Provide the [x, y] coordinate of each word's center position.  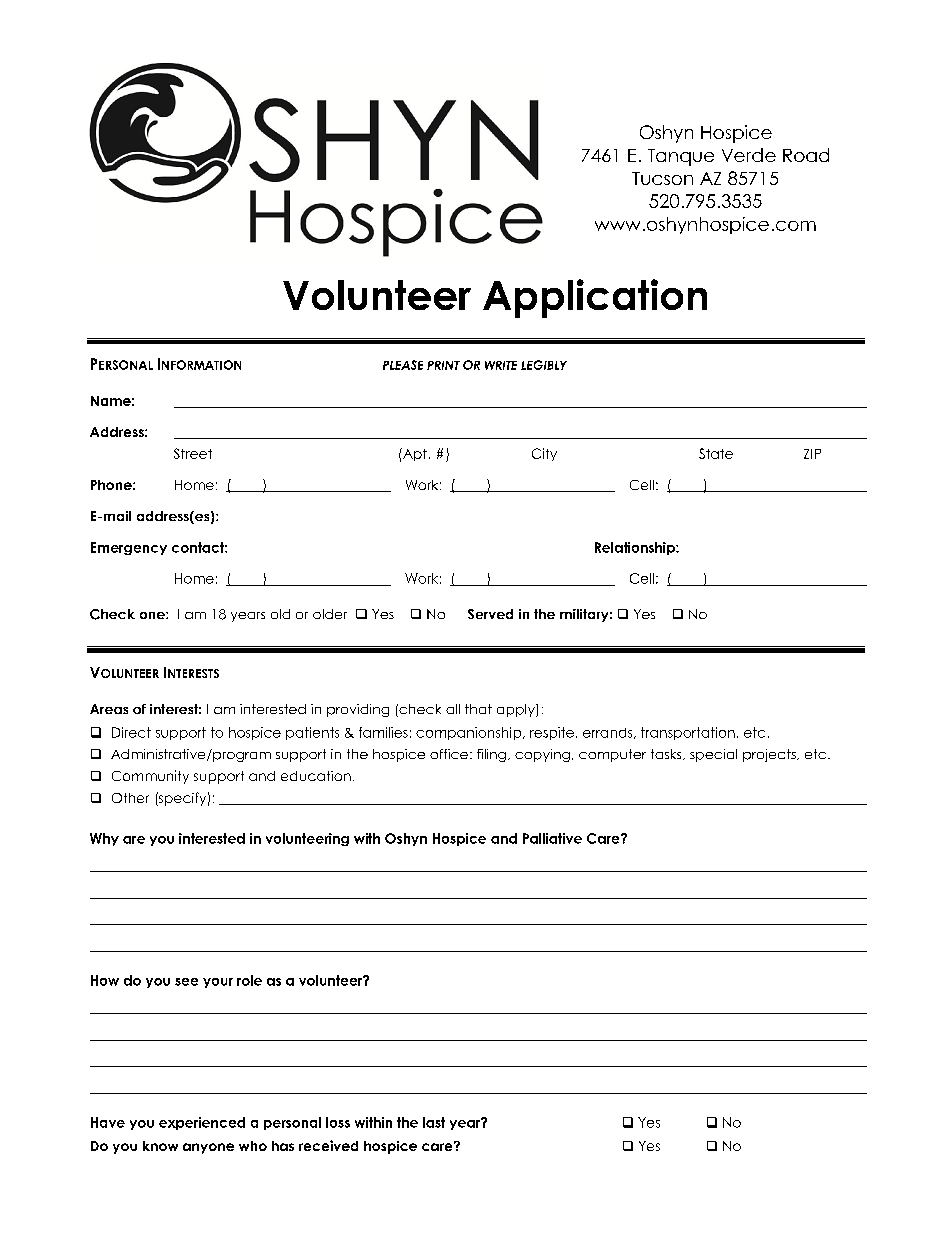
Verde [749, 155]
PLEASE [403, 365]
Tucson [662, 178]
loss [338, 1122]
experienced [202, 1123]
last [434, 1122]
